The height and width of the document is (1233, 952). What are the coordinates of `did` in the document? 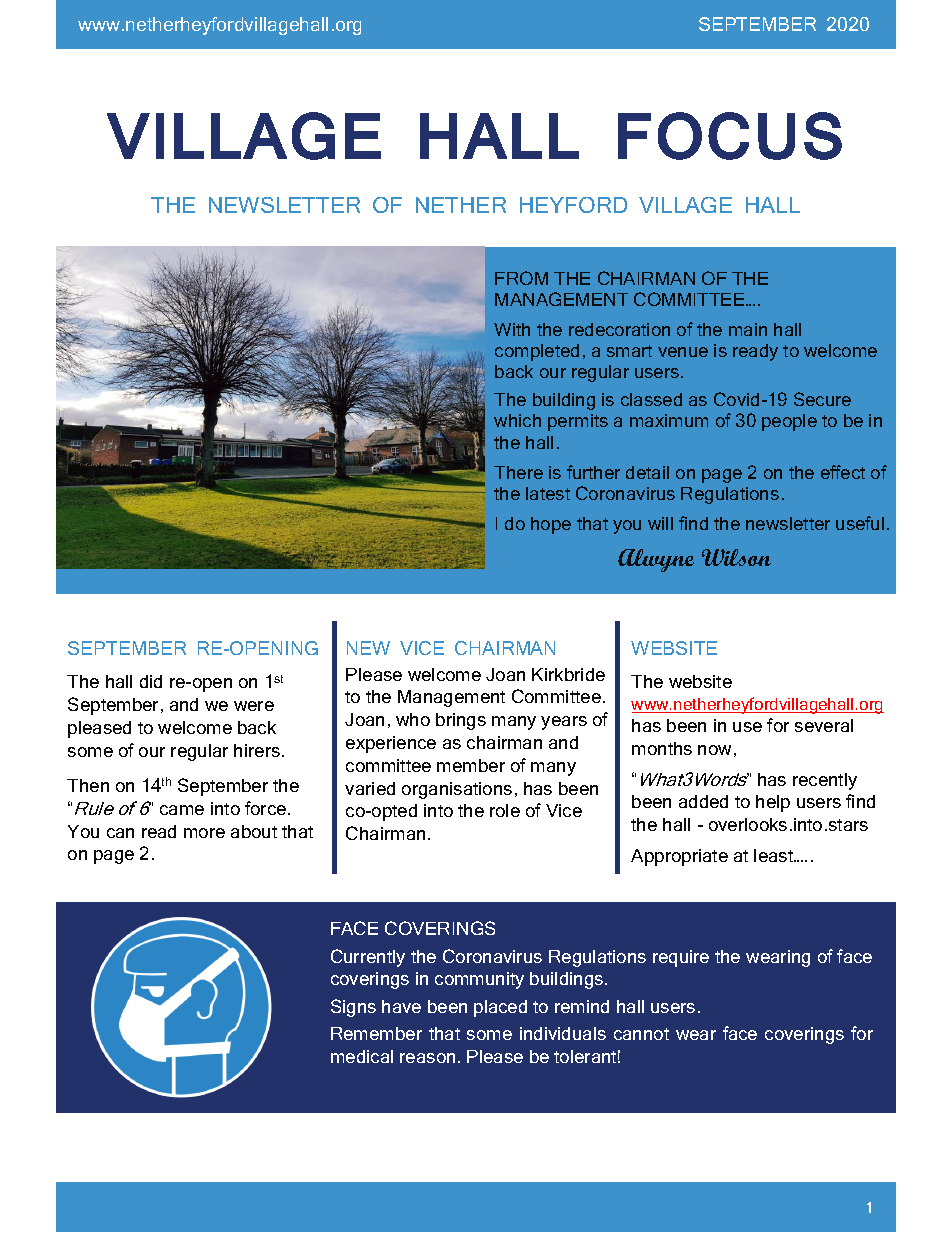 It's located at (151, 681).
